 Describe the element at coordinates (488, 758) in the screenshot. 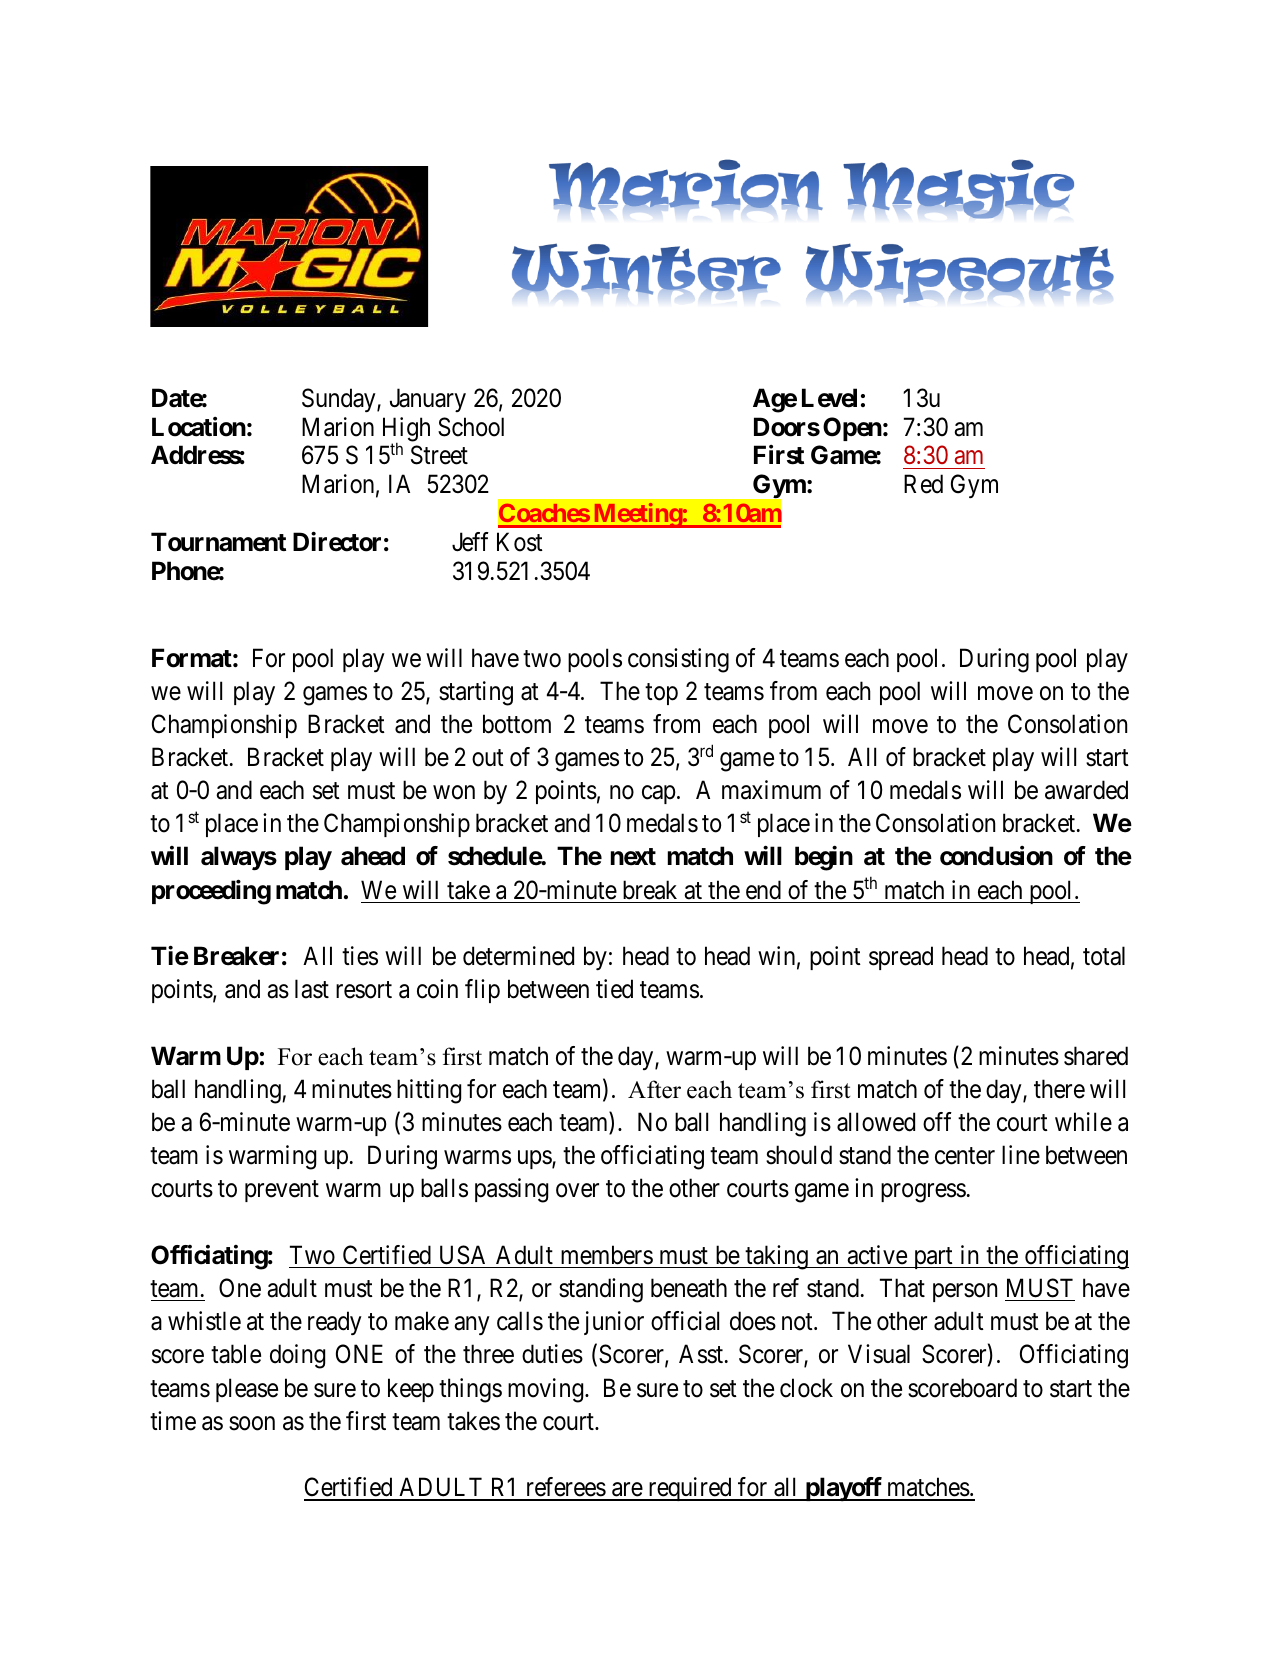

I see `out` at that location.
